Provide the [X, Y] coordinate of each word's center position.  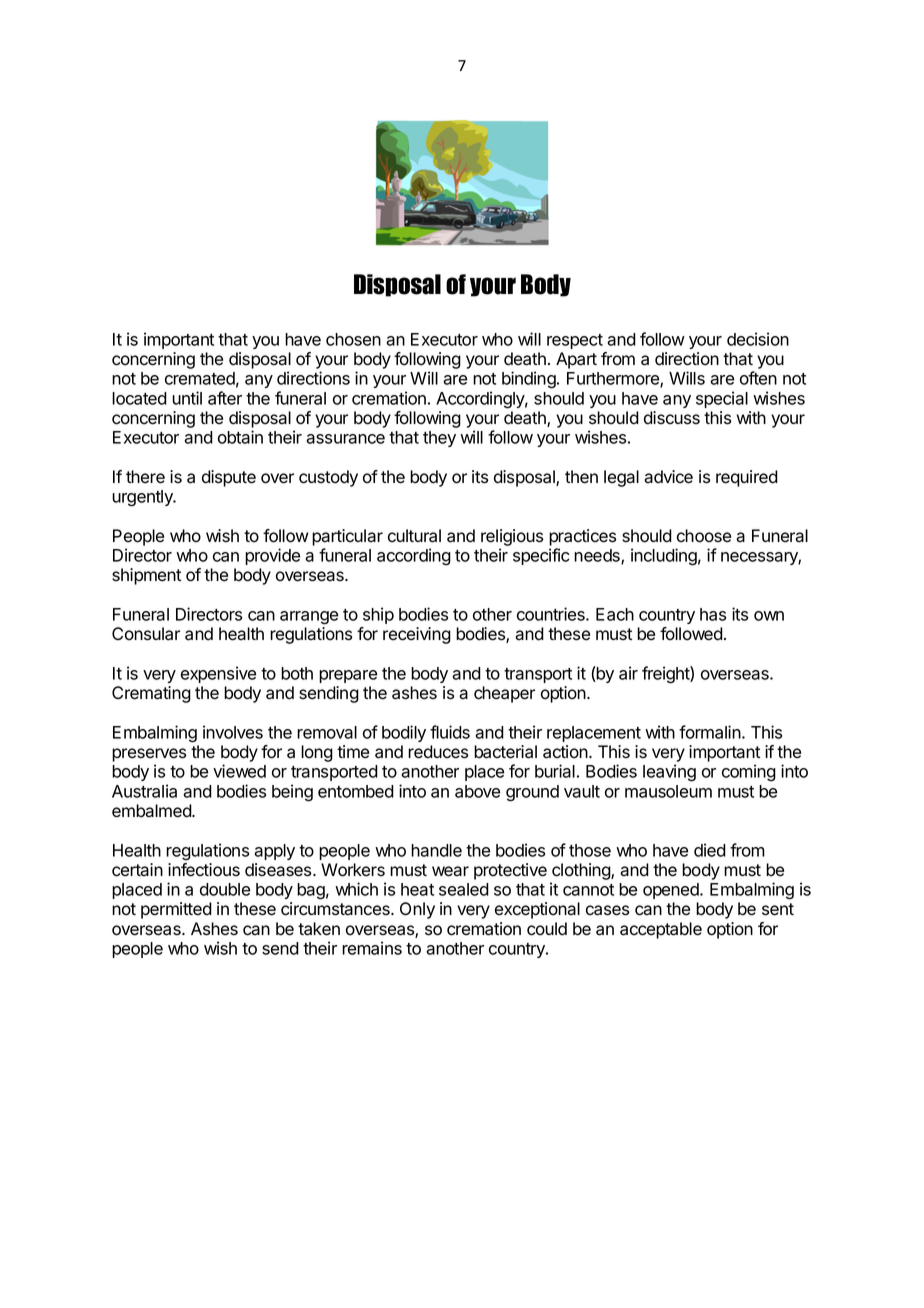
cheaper [504, 694]
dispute [229, 478]
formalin [711, 732]
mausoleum [668, 791]
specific [541, 556]
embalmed [152, 811]
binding [530, 380]
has [713, 614]
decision [758, 339]
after [225, 398]
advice [668, 477]
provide [272, 556]
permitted [176, 910]
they [439, 439]
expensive [218, 674]
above [477, 791]
